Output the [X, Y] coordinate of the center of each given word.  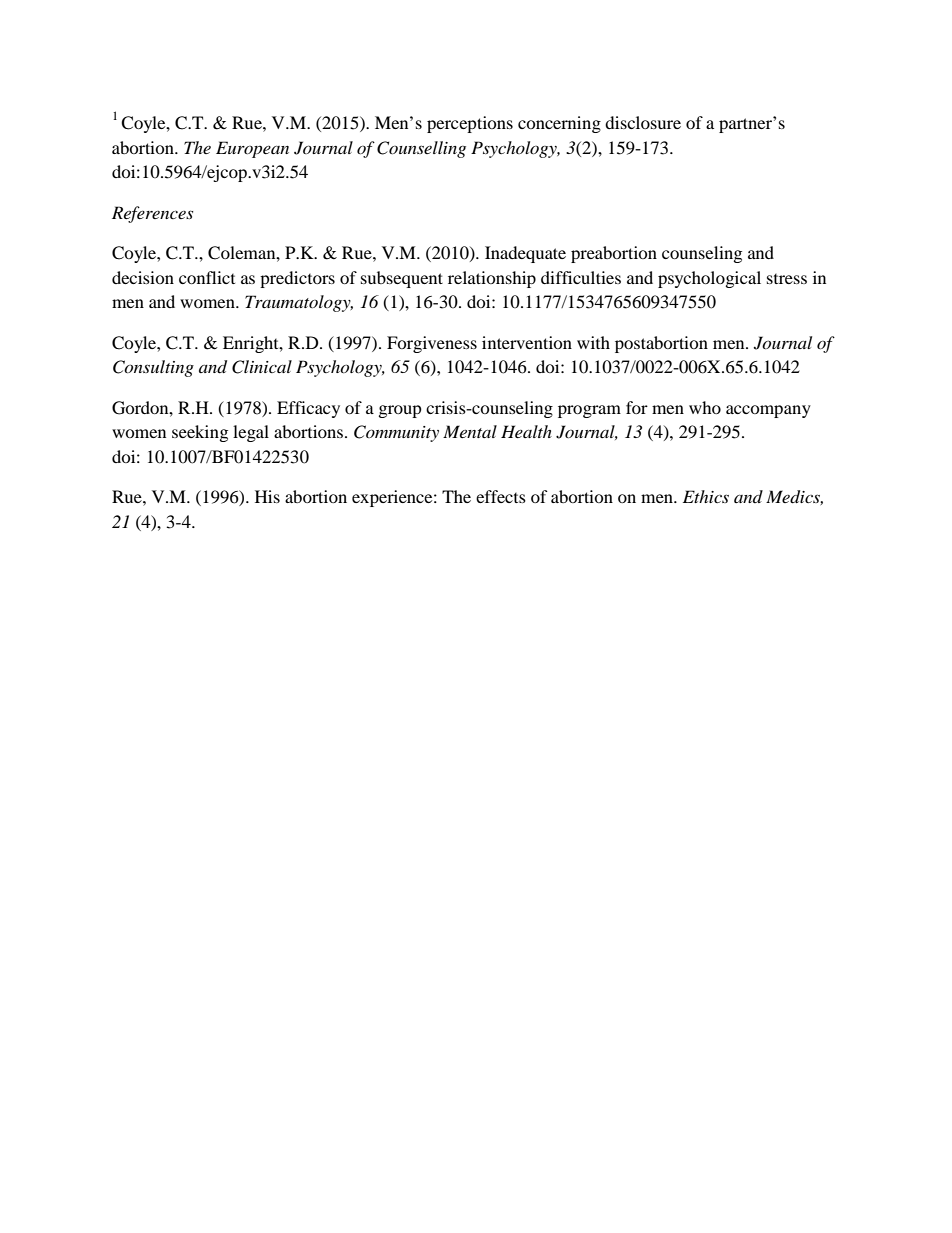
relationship [492, 279]
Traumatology [299, 303]
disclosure [643, 122]
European [252, 149]
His [267, 496]
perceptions [470, 124]
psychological [709, 279]
